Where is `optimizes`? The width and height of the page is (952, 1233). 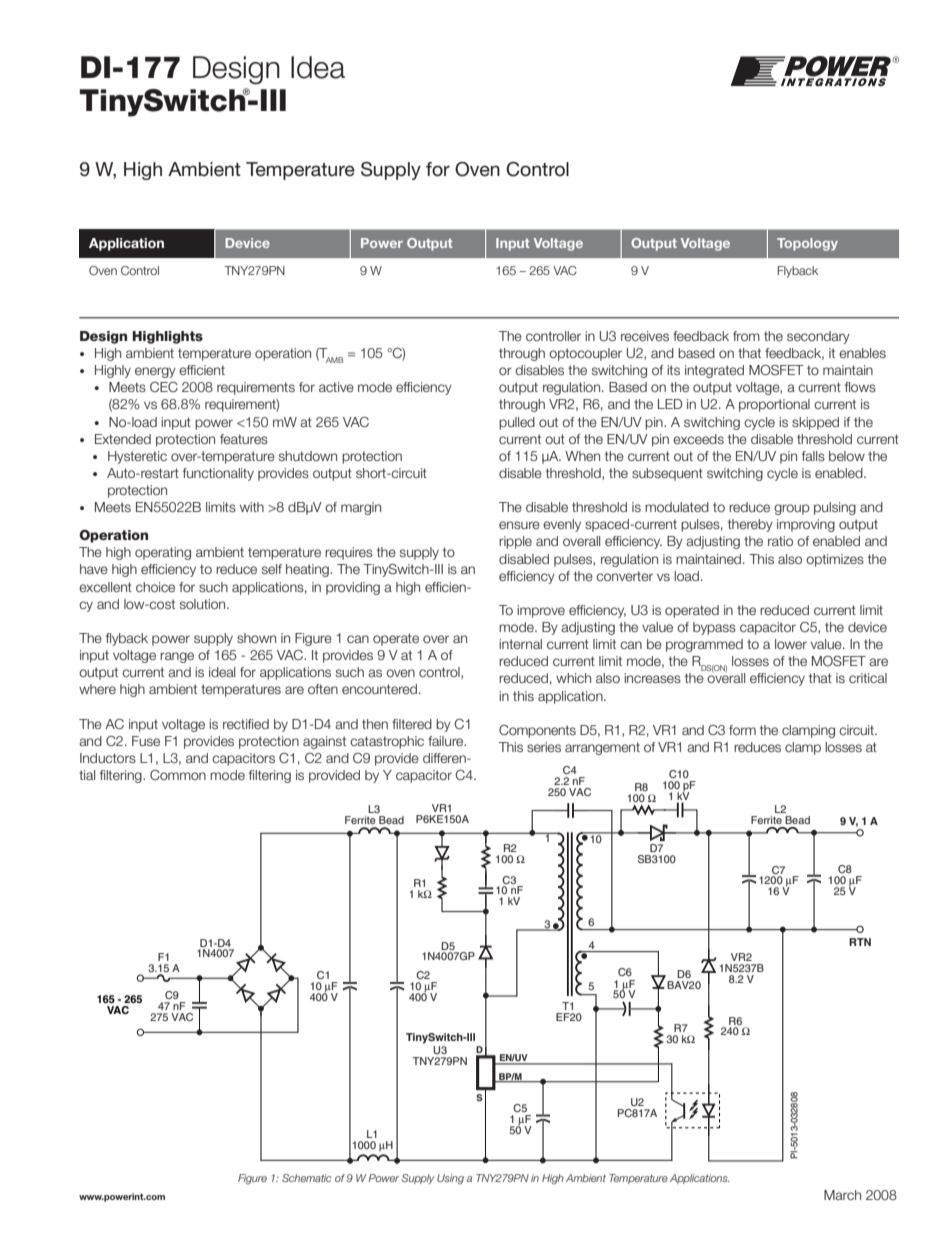
optimizes is located at coordinates (835, 560).
